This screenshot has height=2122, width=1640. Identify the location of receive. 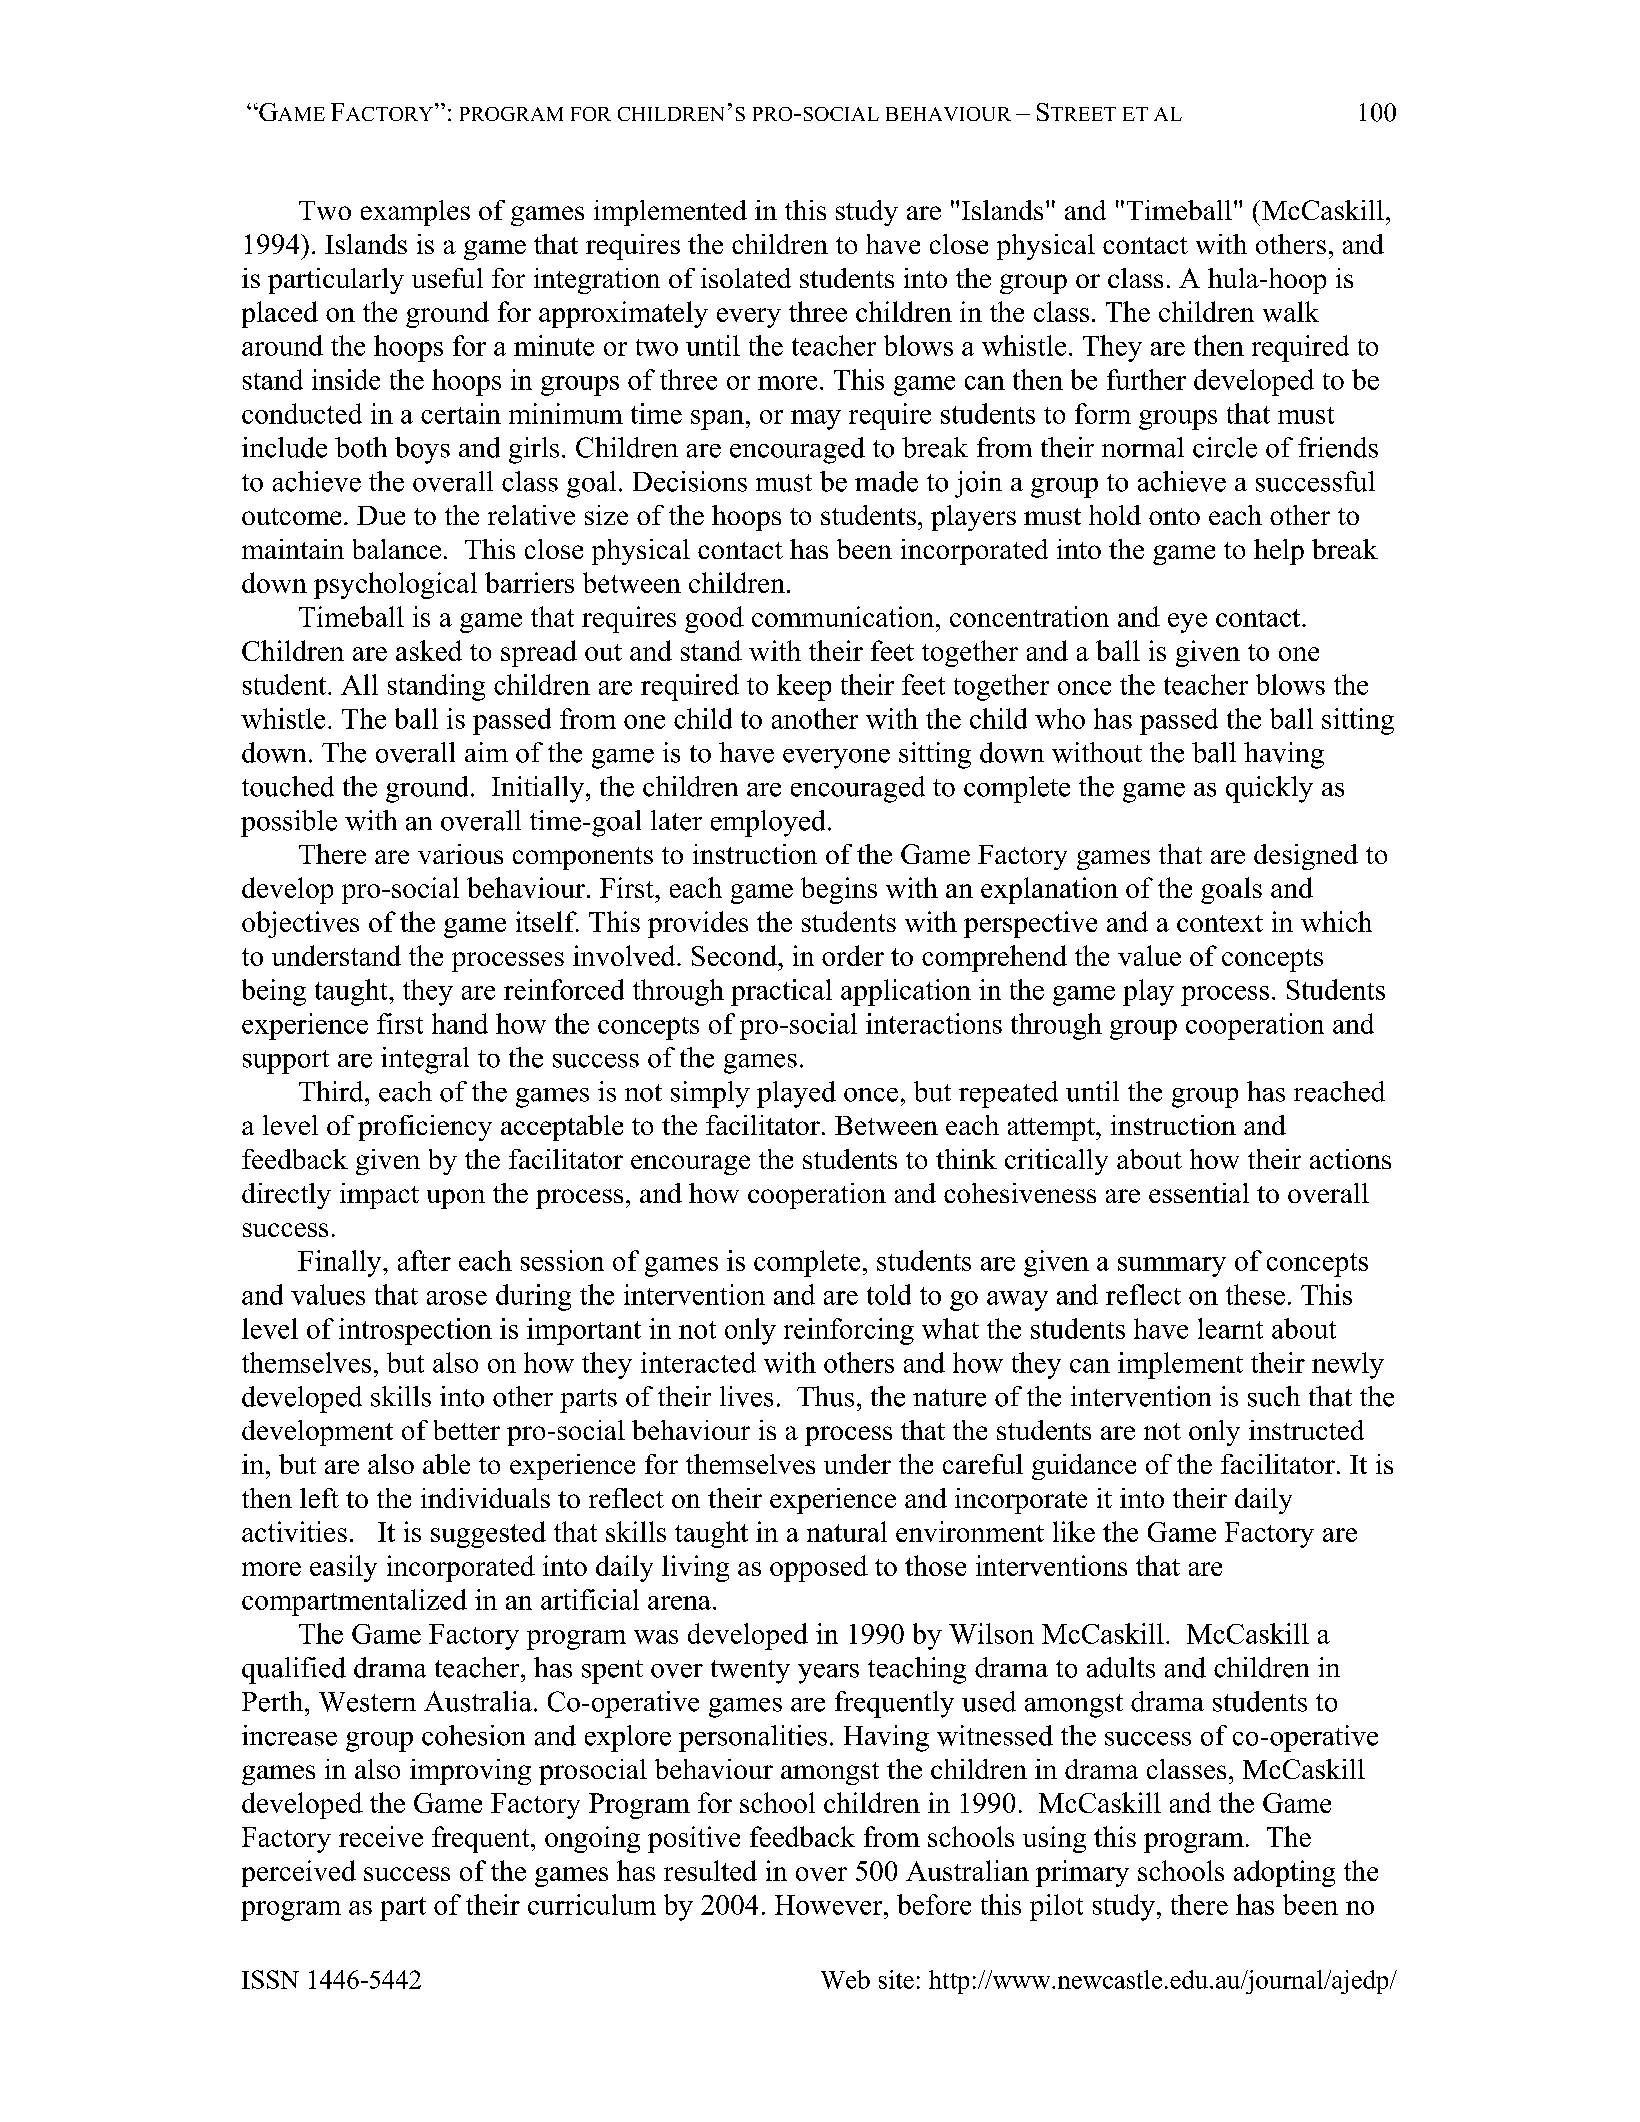
(381, 1836).
